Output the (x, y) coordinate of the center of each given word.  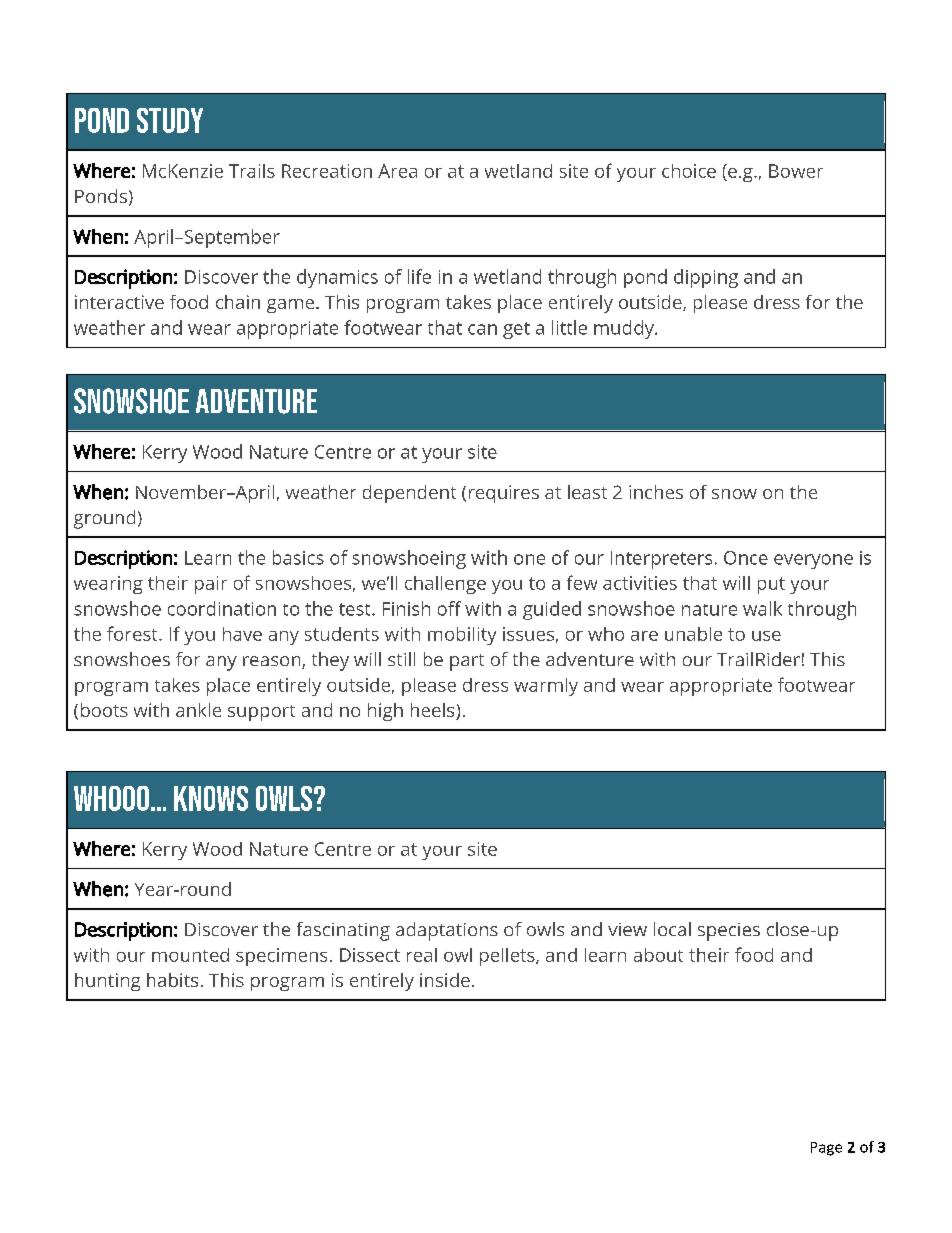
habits (172, 980)
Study (170, 120)
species (729, 932)
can (482, 329)
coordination (222, 608)
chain (238, 302)
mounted (190, 955)
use (766, 636)
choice (689, 171)
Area (397, 171)
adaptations (447, 931)
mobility (462, 636)
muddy (625, 329)
